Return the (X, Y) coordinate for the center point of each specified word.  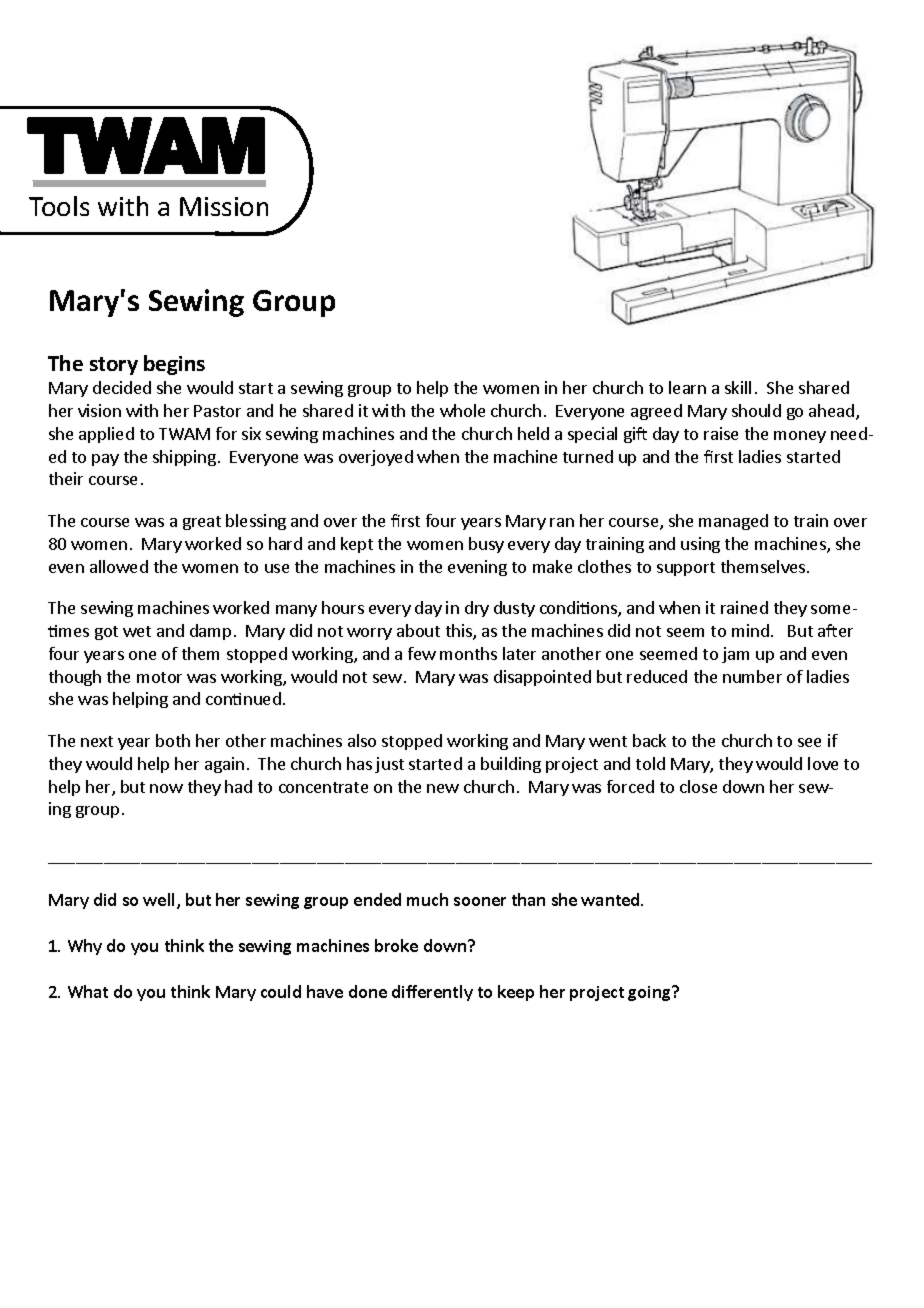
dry (477, 609)
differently (432, 993)
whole (462, 410)
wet (137, 631)
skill (738, 387)
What (88, 991)
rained (744, 607)
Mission (224, 206)
